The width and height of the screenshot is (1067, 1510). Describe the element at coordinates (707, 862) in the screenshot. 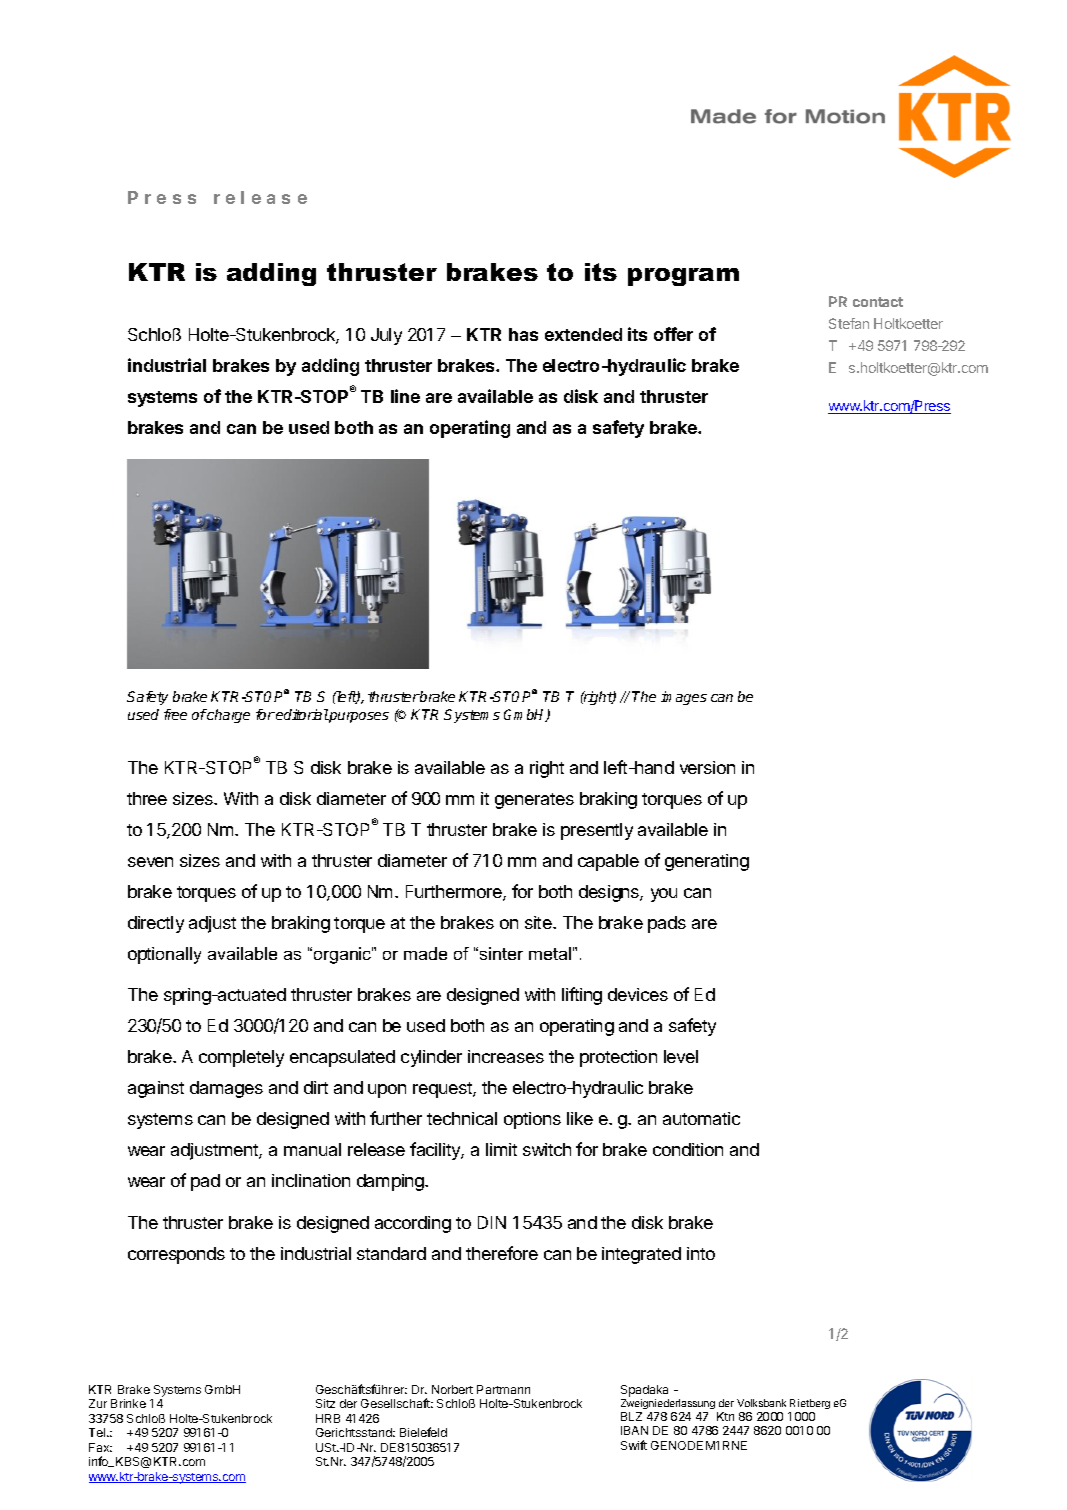

I see `generating` at that location.
